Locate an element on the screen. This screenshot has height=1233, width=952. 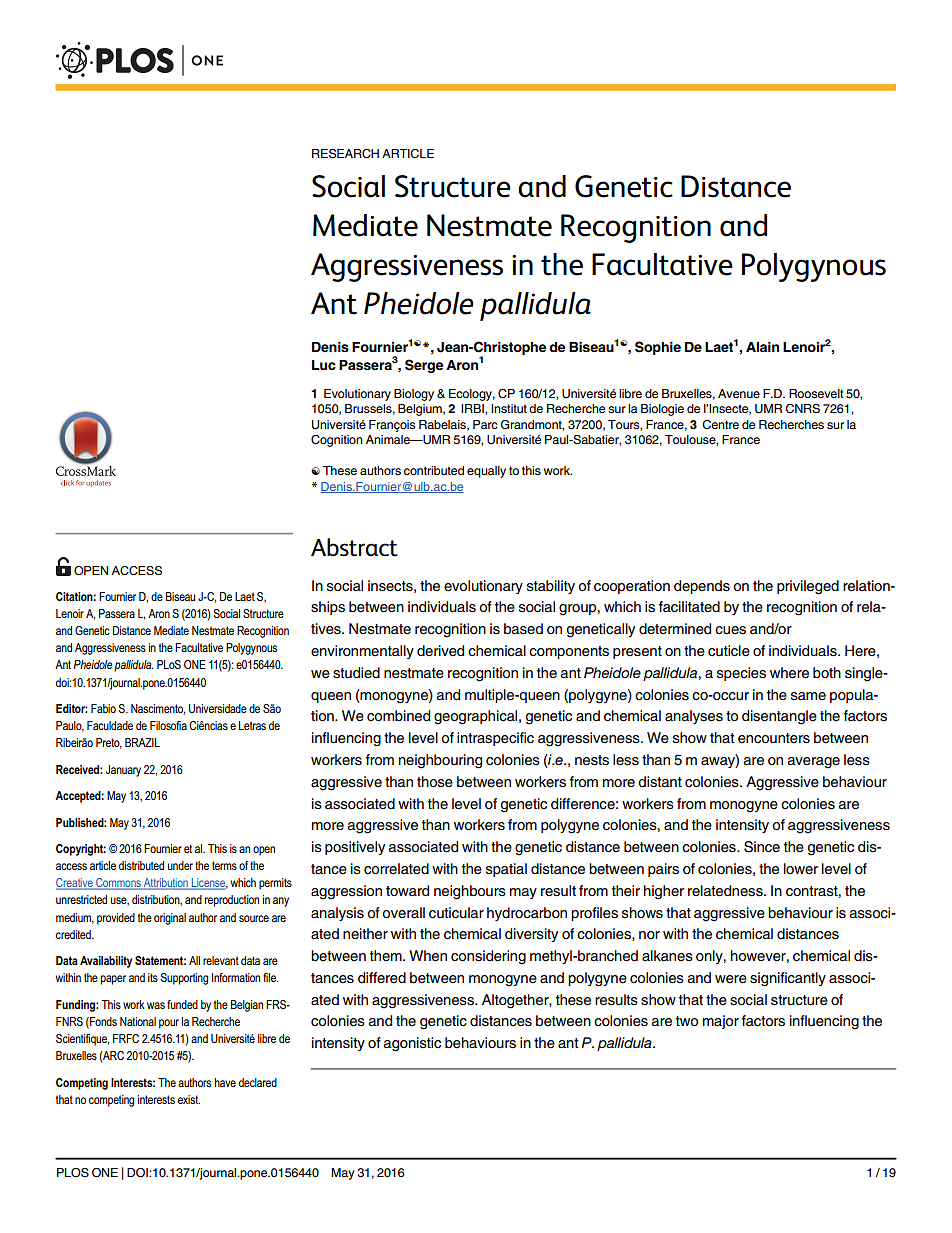
agonistic is located at coordinates (412, 1044).
